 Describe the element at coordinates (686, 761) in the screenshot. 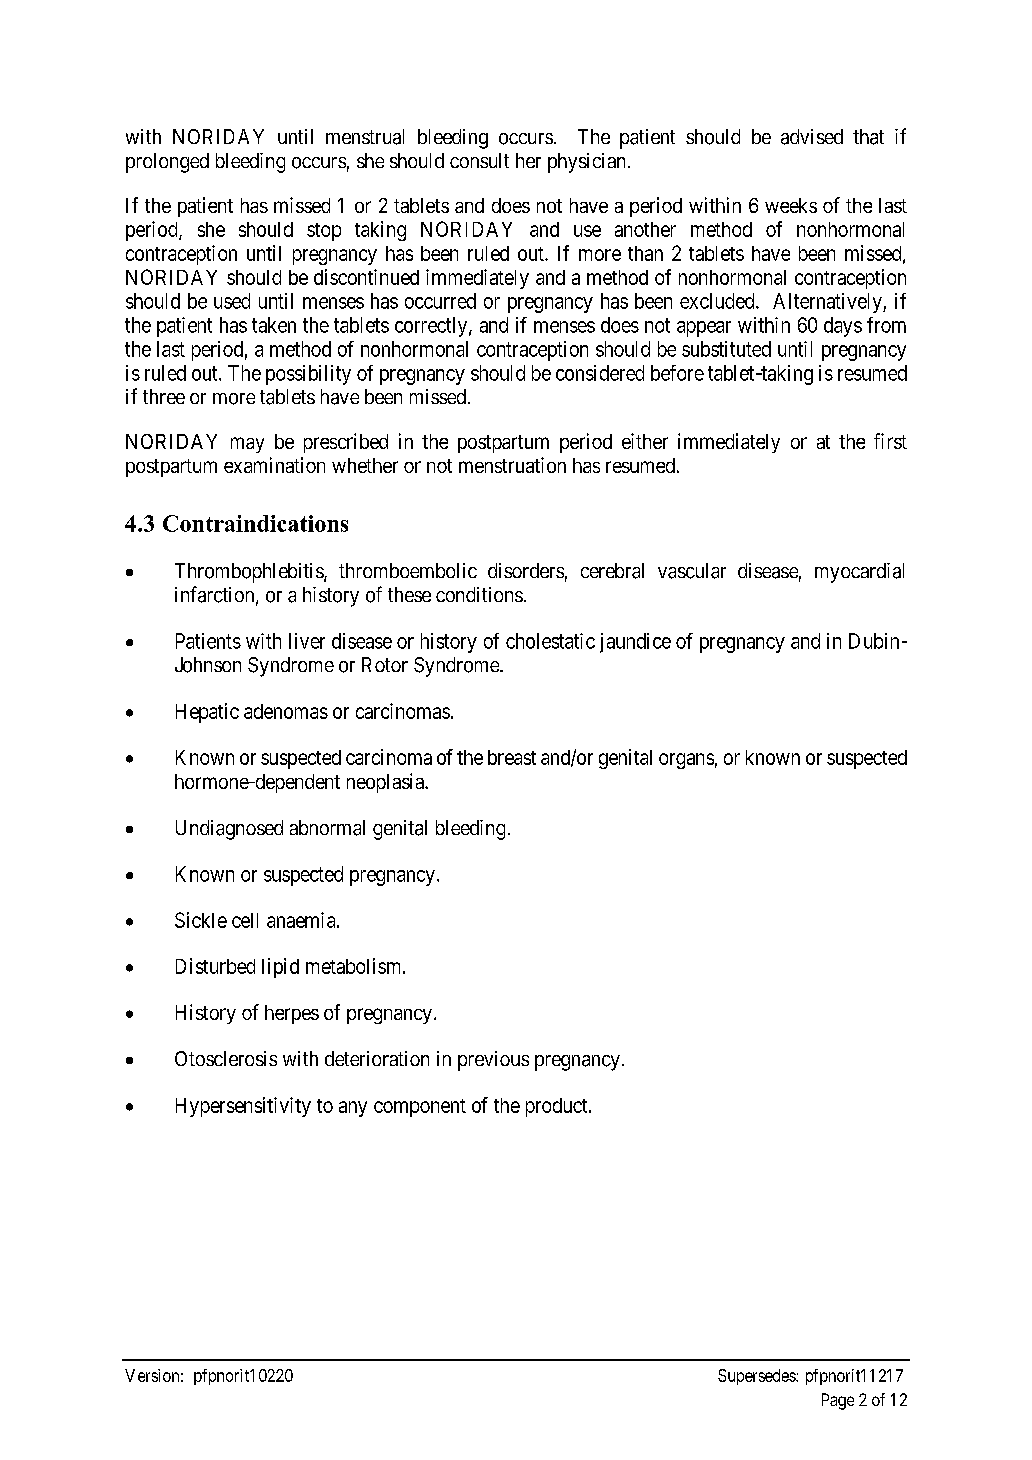

I see `organs` at that location.
